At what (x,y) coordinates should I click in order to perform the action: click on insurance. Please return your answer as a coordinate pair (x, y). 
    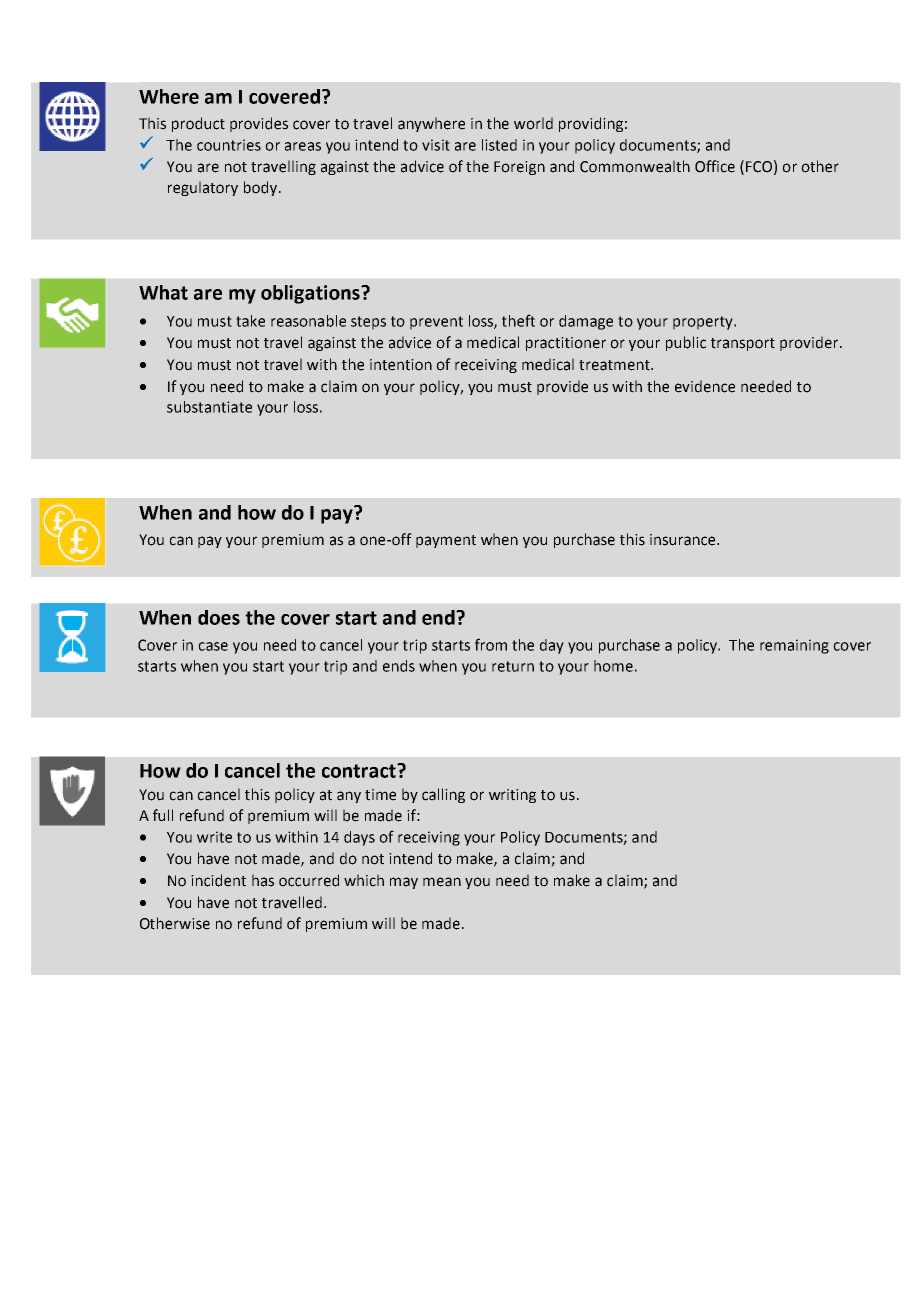
    Looking at the image, I should click on (684, 540).
